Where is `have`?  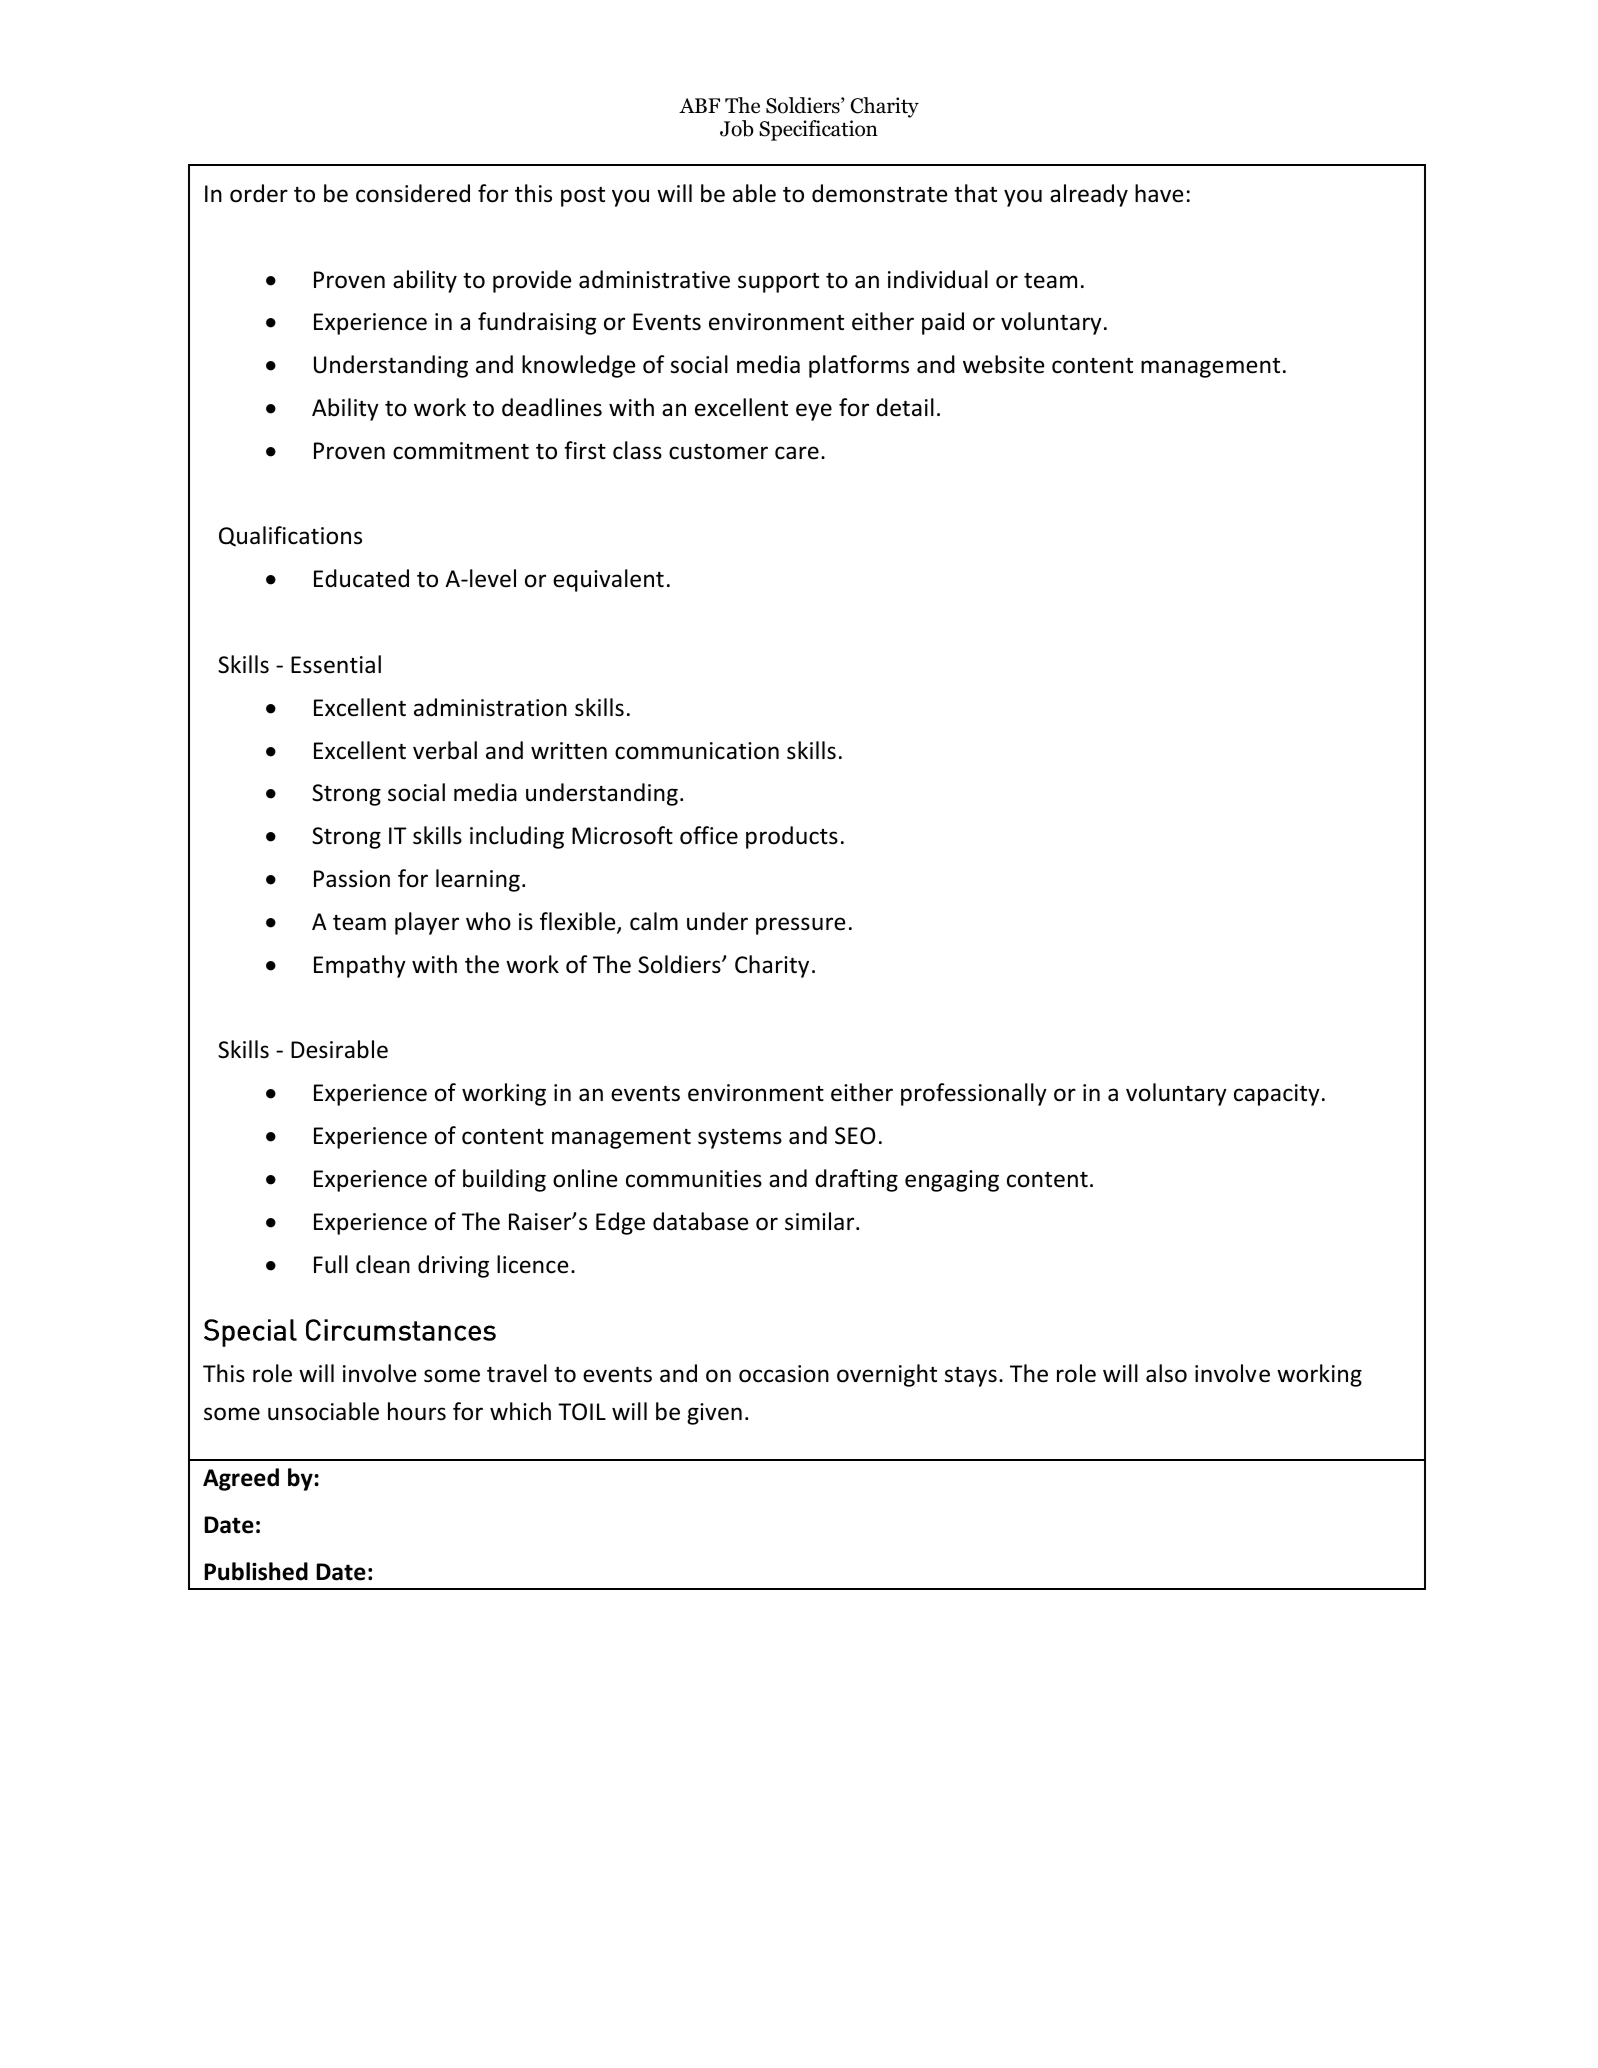
have is located at coordinates (1159, 193).
